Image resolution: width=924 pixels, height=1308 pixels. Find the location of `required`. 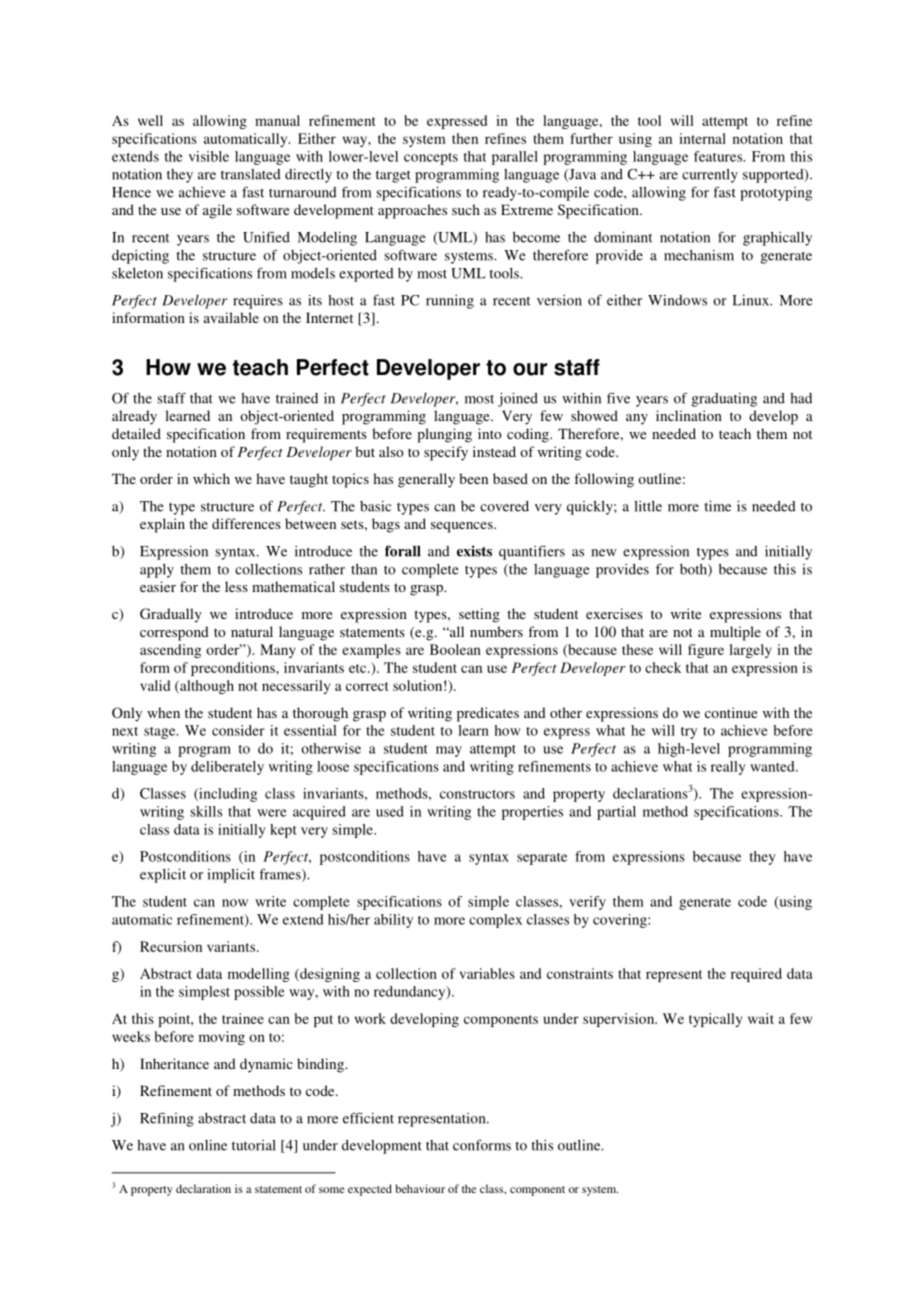

required is located at coordinates (756, 975).
